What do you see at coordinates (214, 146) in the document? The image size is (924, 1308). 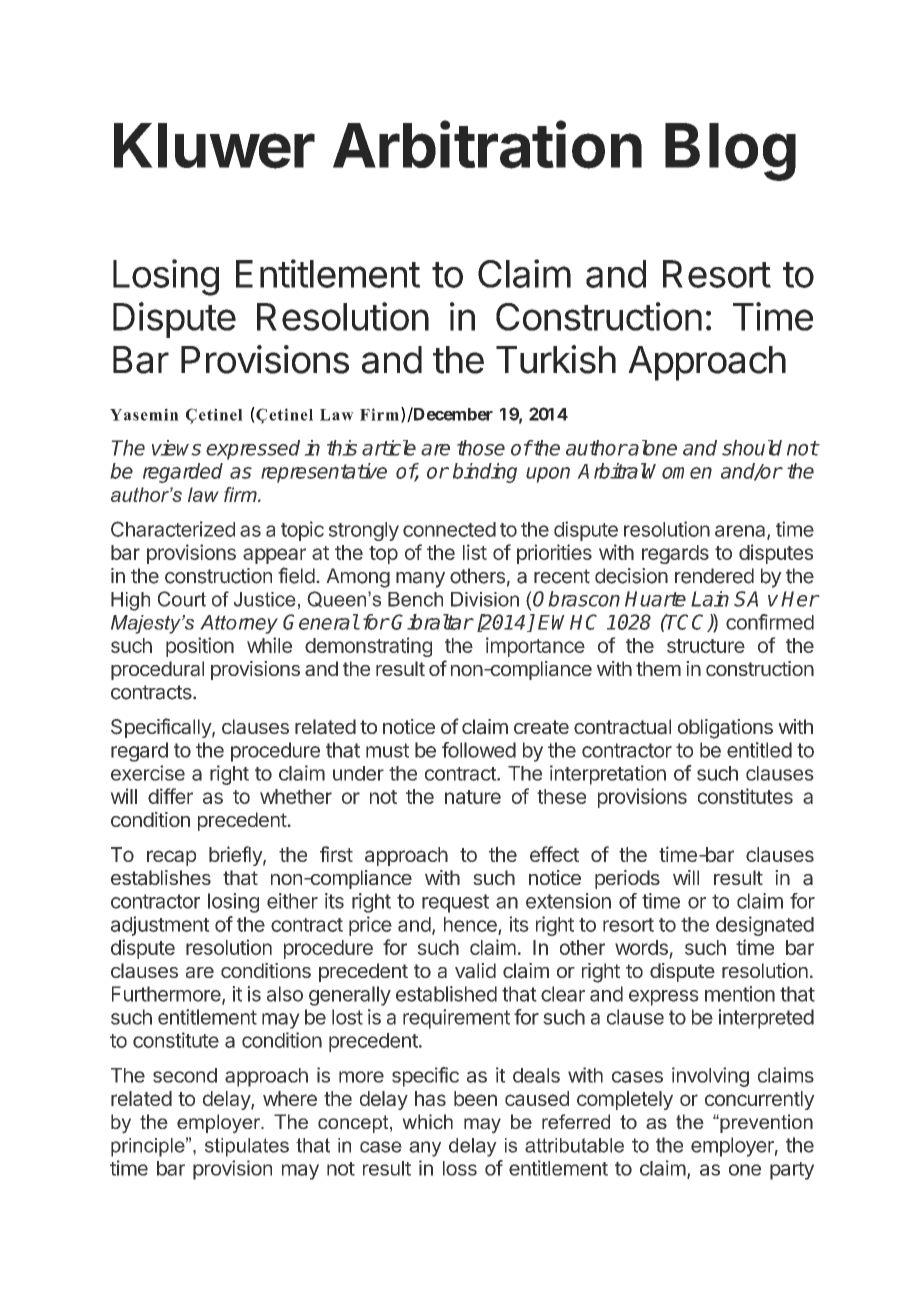 I see `Kluwer` at bounding box center [214, 146].
